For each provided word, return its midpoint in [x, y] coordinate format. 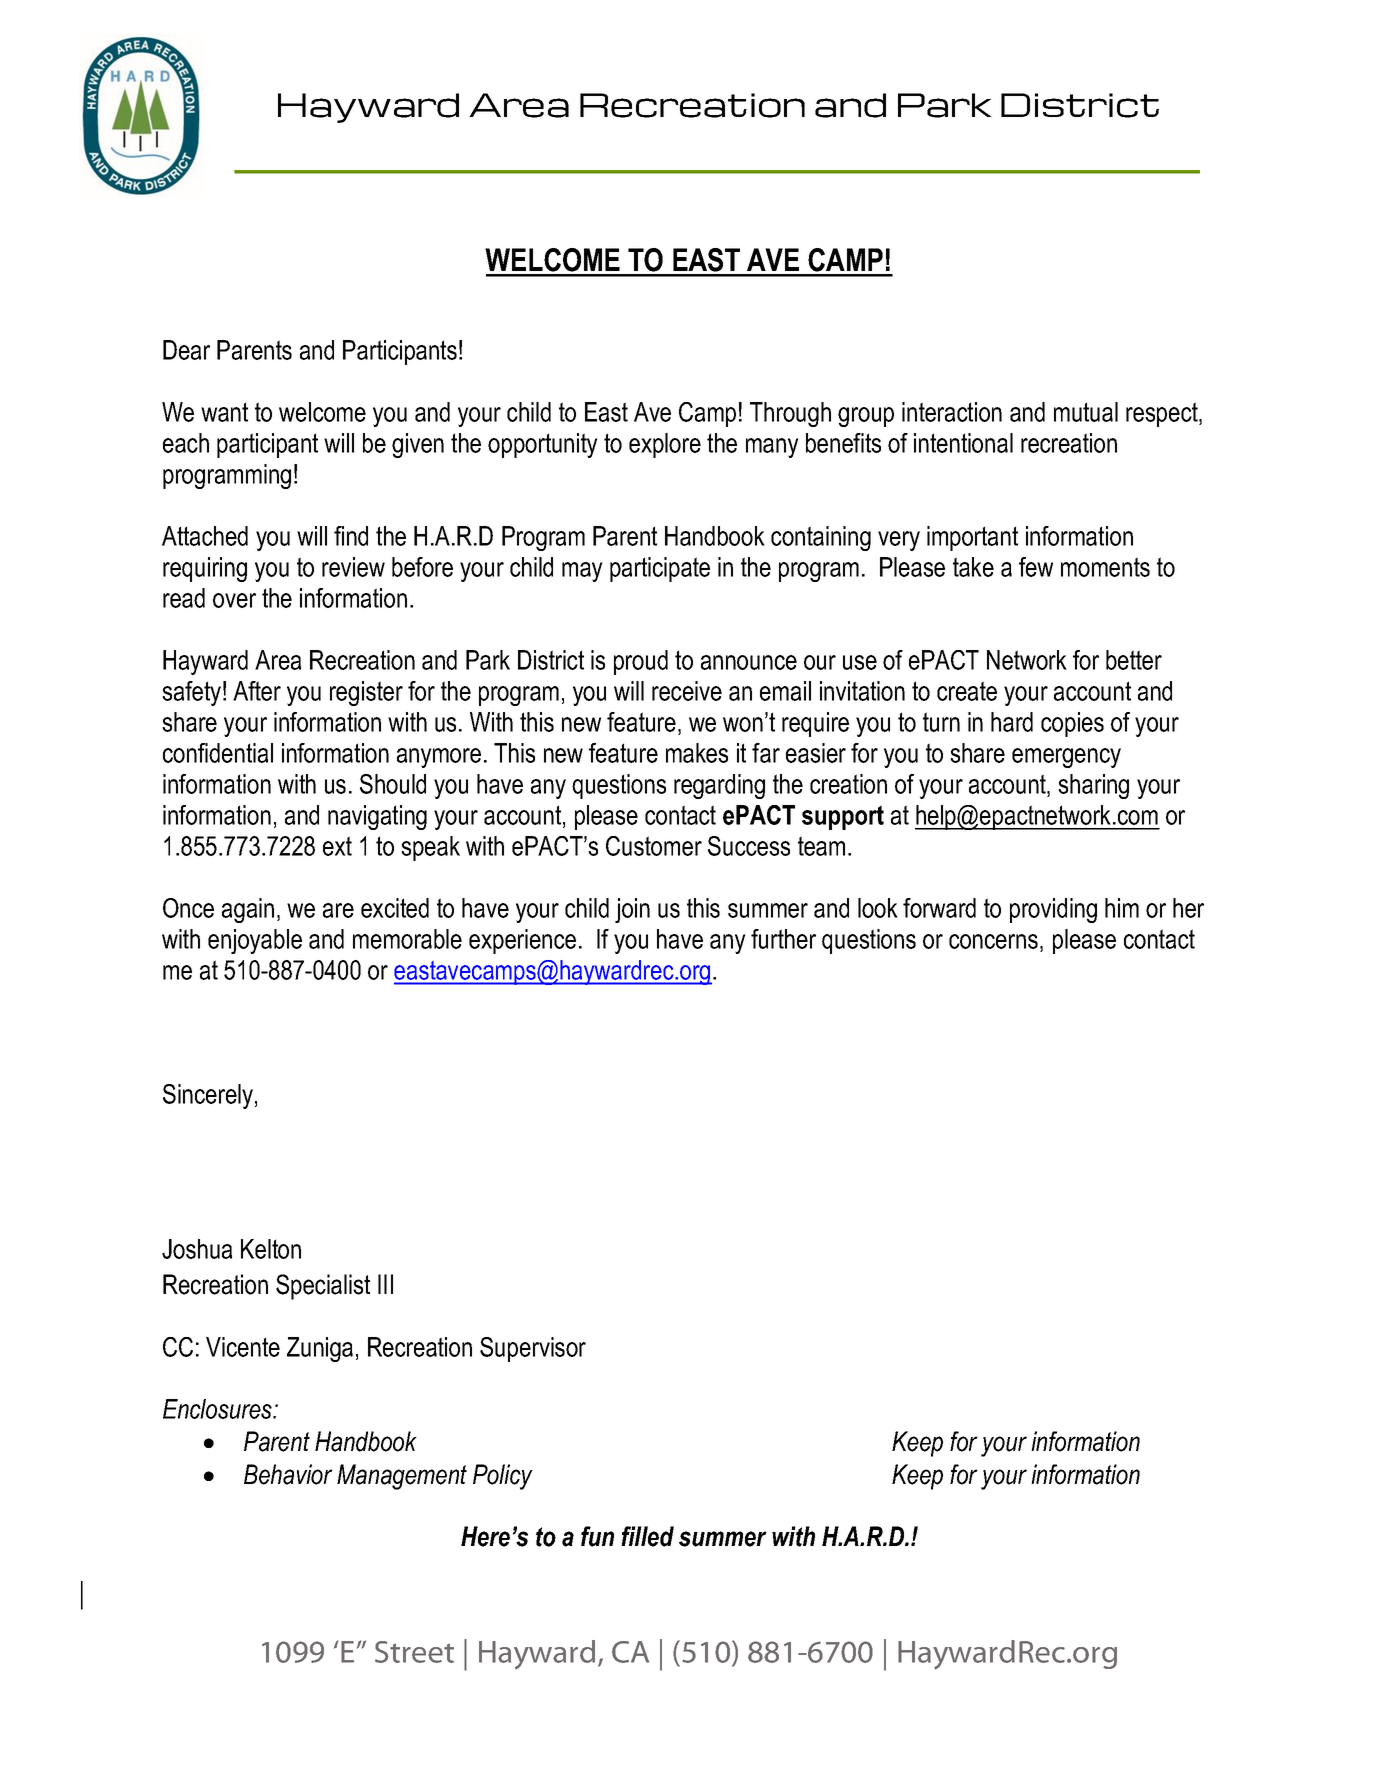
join [632, 910]
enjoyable [255, 941]
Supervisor [533, 1349]
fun [597, 1536]
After [257, 691]
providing [1053, 910]
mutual [1086, 412]
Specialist [323, 1287]
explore [665, 445]
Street [414, 1652]
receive [687, 691]
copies [1072, 724]
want [224, 412]
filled [647, 1536]
